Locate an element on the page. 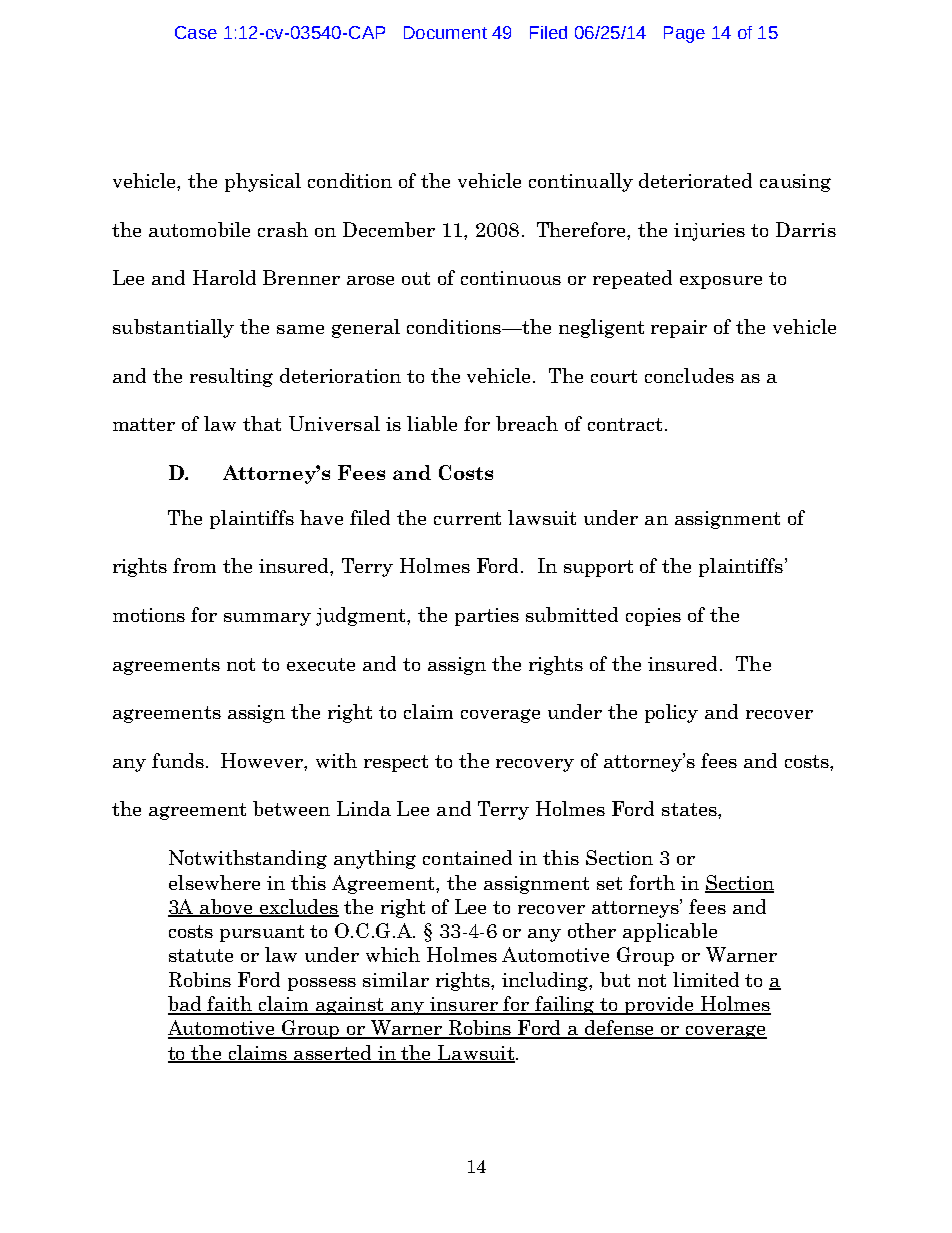  exposure is located at coordinates (721, 282).
